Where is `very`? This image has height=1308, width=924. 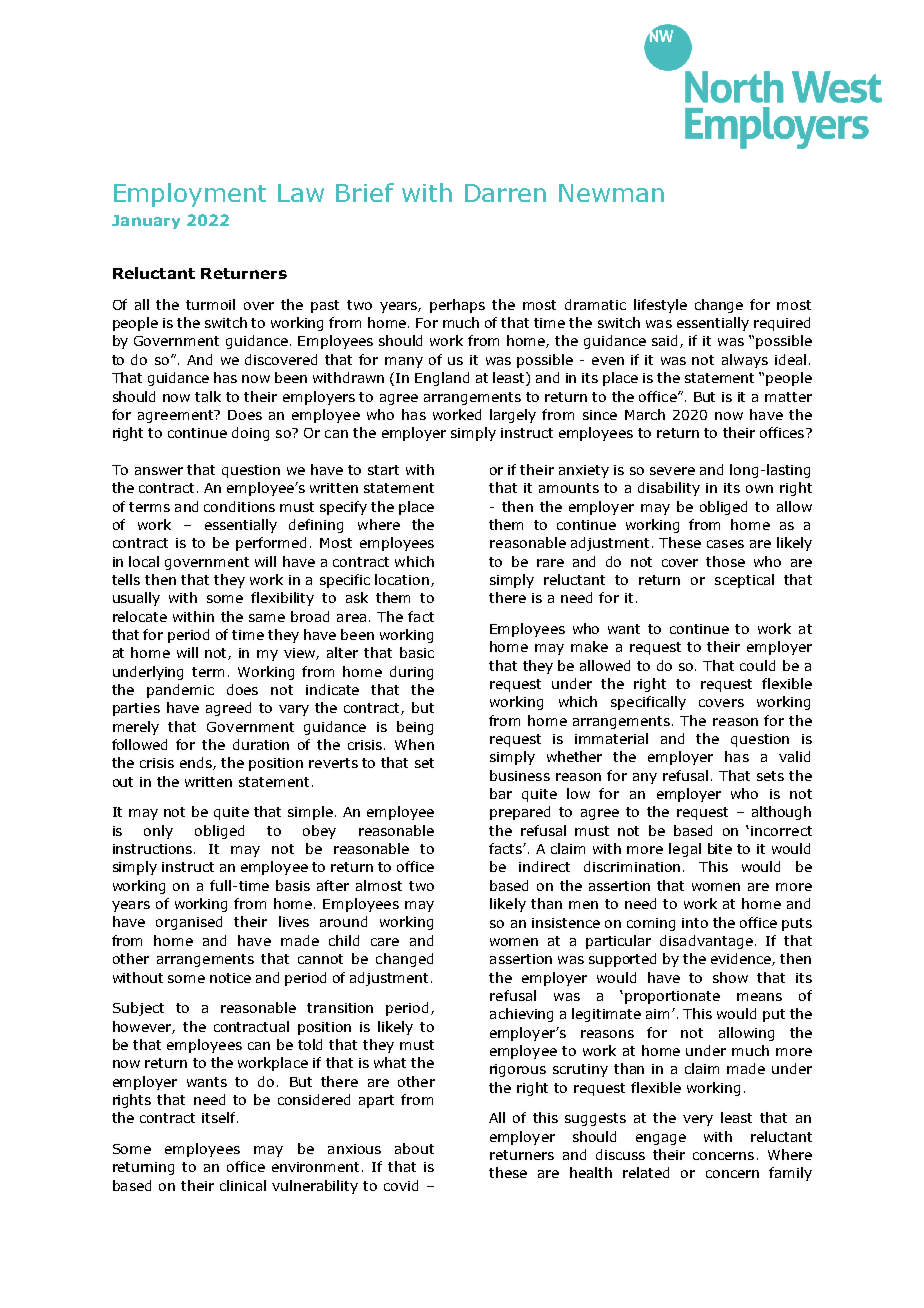
very is located at coordinates (698, 1120).
